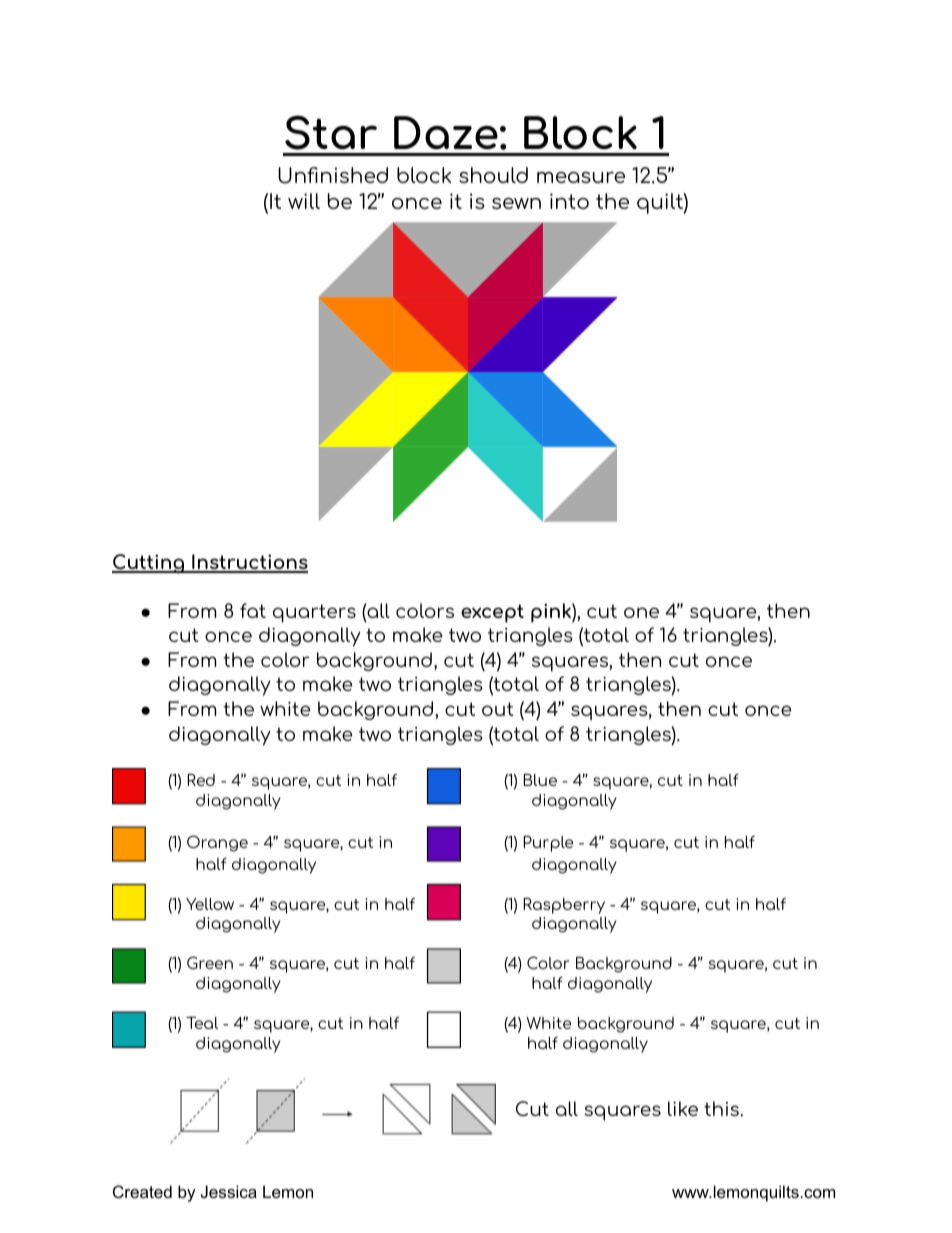  Describe the element at coordinates (492, 613) in the screenshot. I see `except` at that location.
